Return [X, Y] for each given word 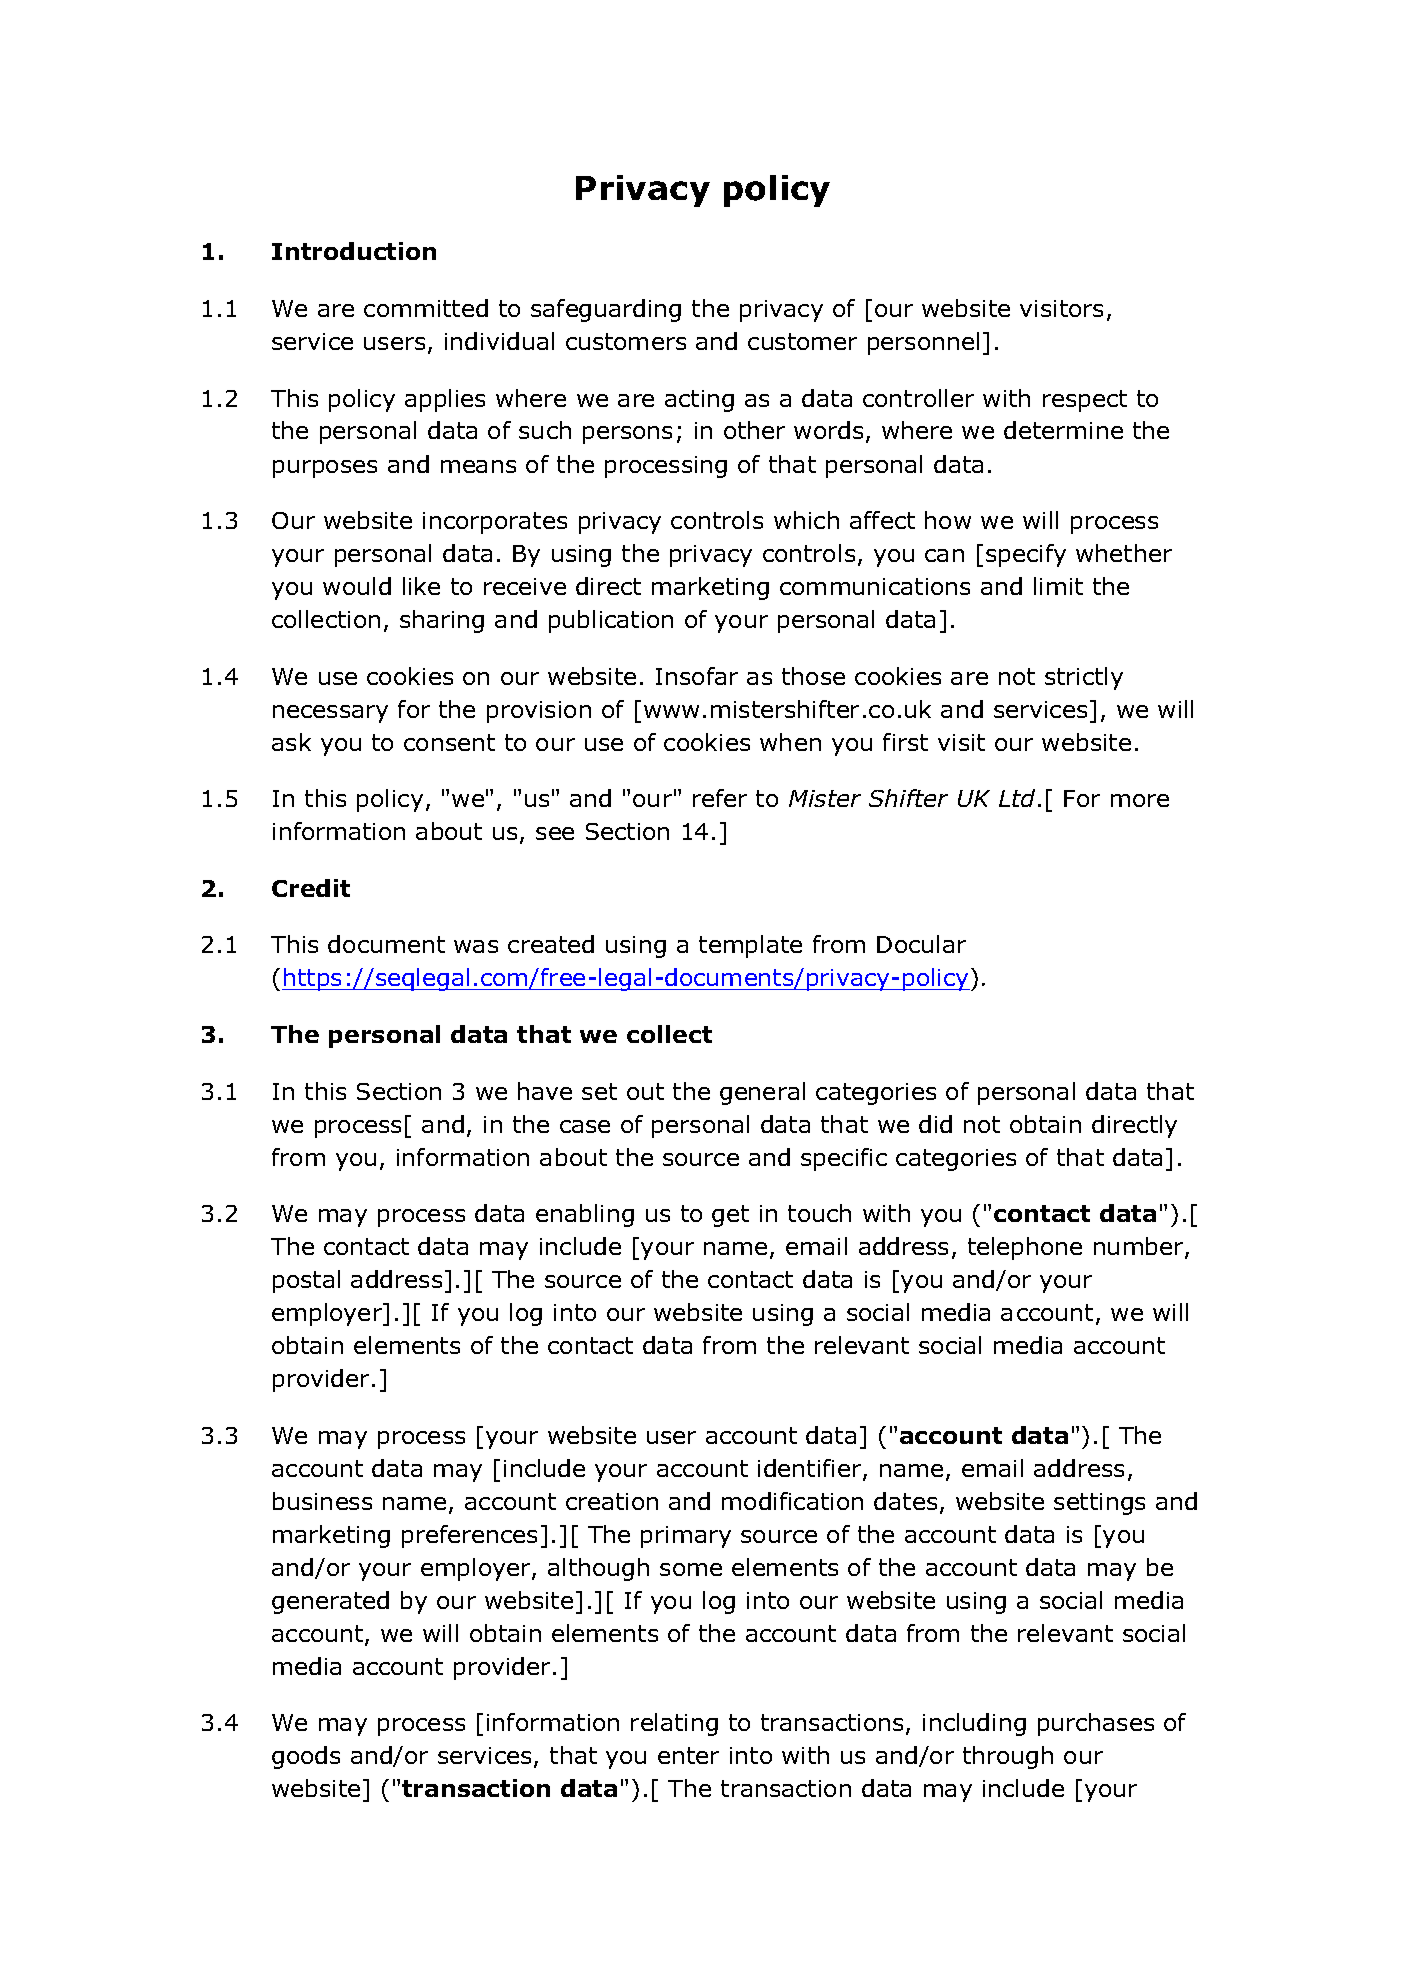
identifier [811, 1469]
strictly [1084, 678]
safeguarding [606, 310]
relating [674, 1724]
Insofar [697, 676]
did [935, 1124]
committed [426, 308]
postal [306, 1281]
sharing [442, 621]
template [750, 946]
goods [306, 1757]
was [476, 946]
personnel [923, 343]
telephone [1025, 1248]
